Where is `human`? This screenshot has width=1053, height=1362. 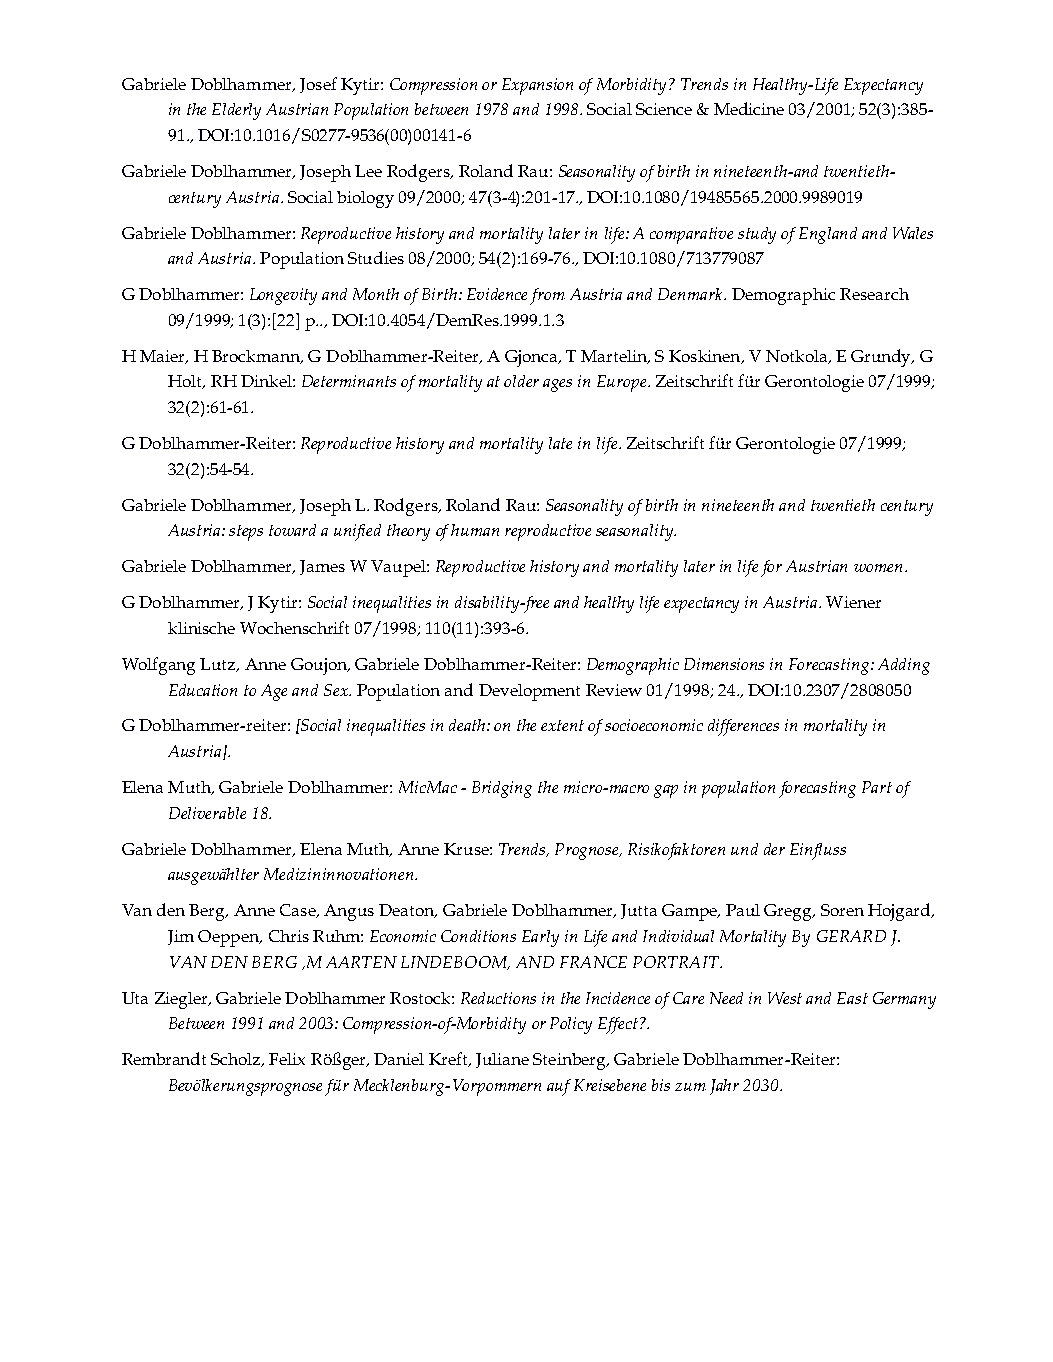
human is located at coordinates (475, 530).
